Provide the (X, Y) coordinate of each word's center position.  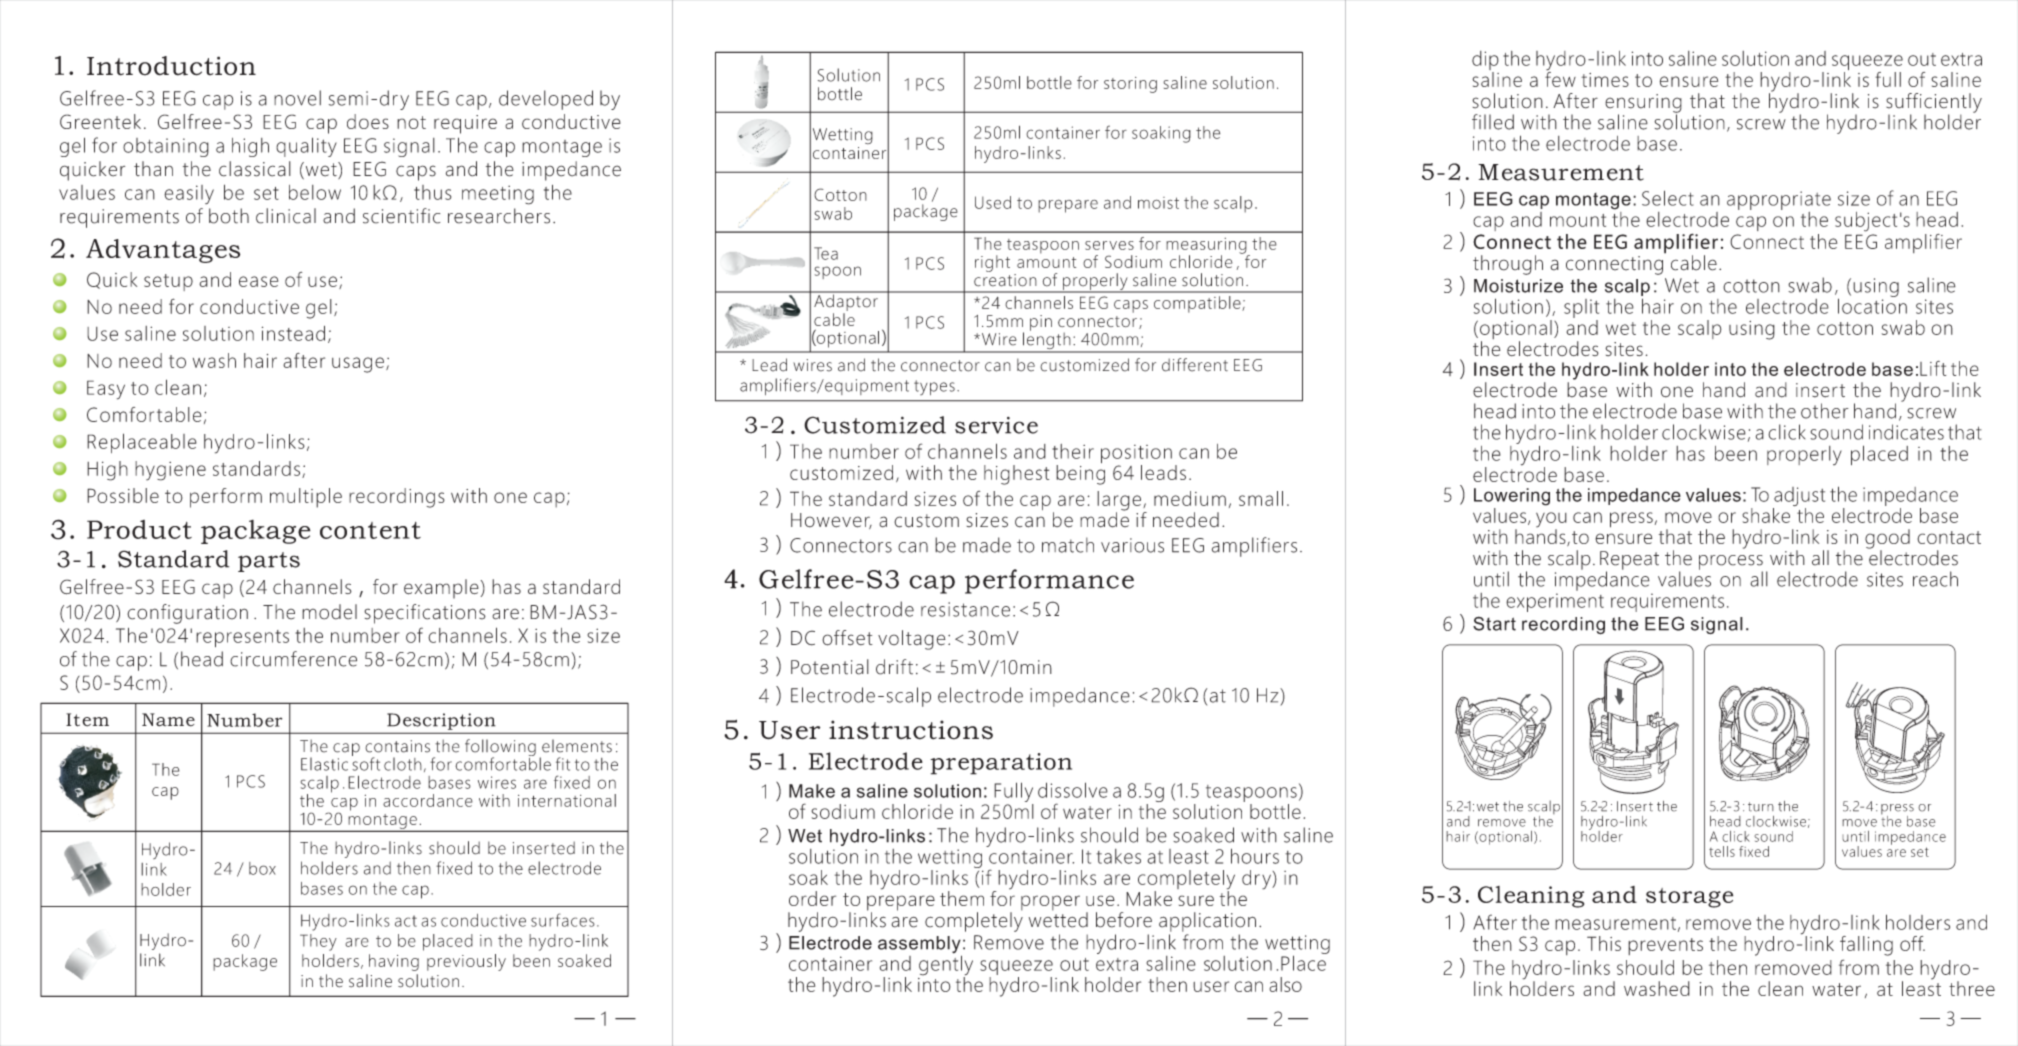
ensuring (1643, 104)
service (996, 425)
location (1872, 305)
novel (297, 98)
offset (847, 638)
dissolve (1073, 790)
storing (1130, 85)
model (329, 612)
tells (1722, 851)
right (992, 263)
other (1825, 411)
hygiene (170, 471)
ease (258, 281)
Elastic (324, 764)
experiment (1555, 602)
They (318, 942)
